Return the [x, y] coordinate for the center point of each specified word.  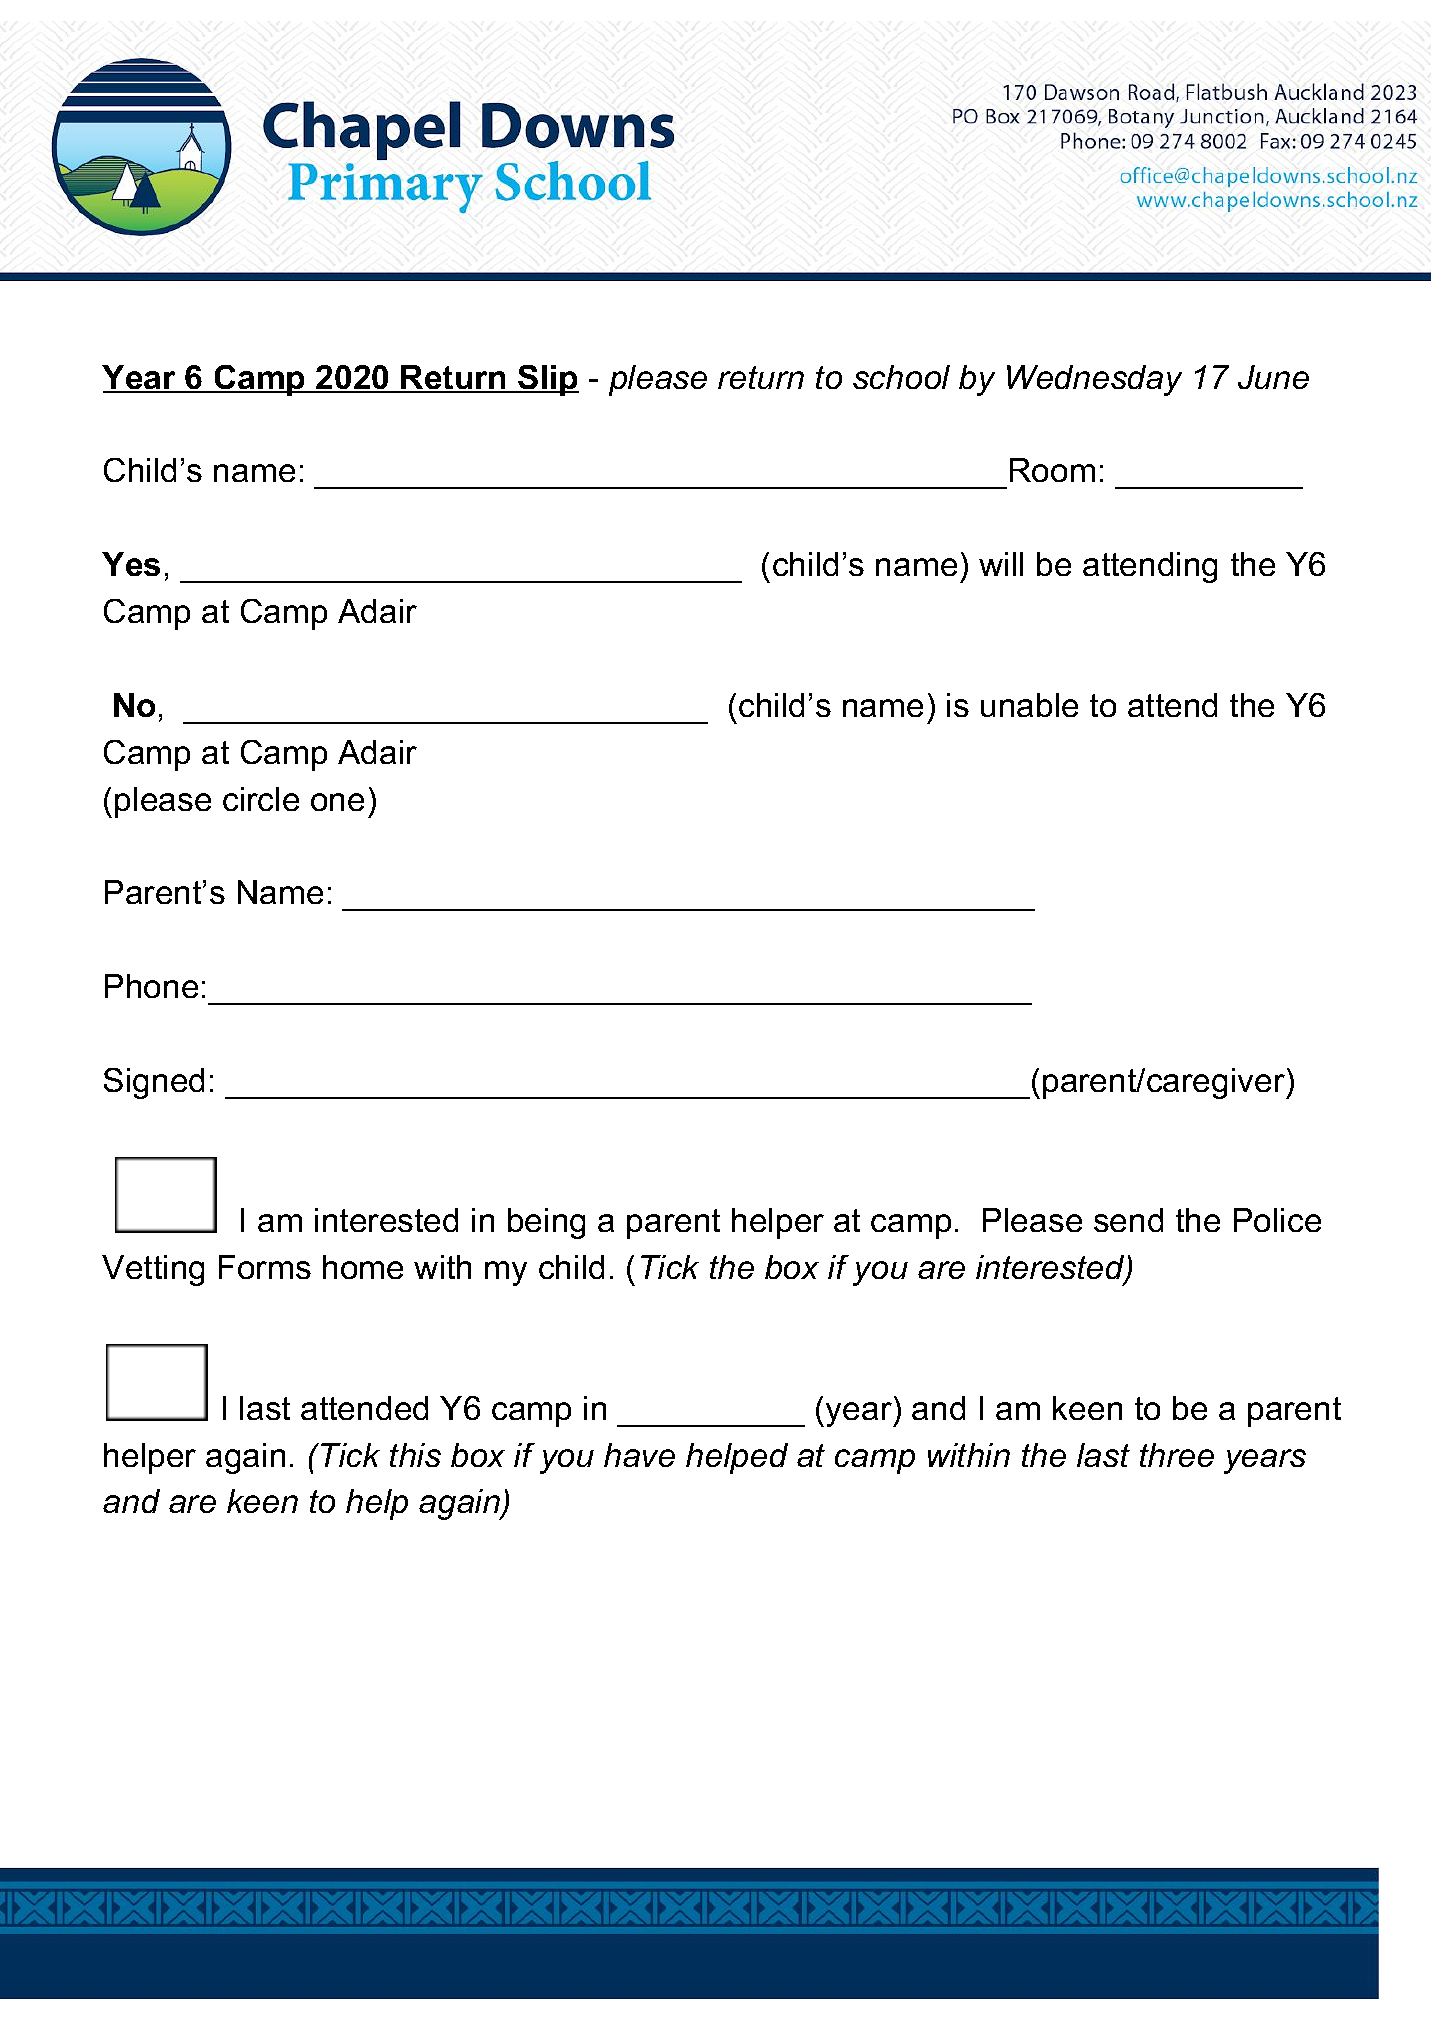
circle [261, 799]
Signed [154, 1083]
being [546, 1223]
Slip [547, 380]
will [1001, 564]
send [1128, 1220]
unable [1029, 705]
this [415, 1455]
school [901, 377]
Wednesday [1094, 380]
